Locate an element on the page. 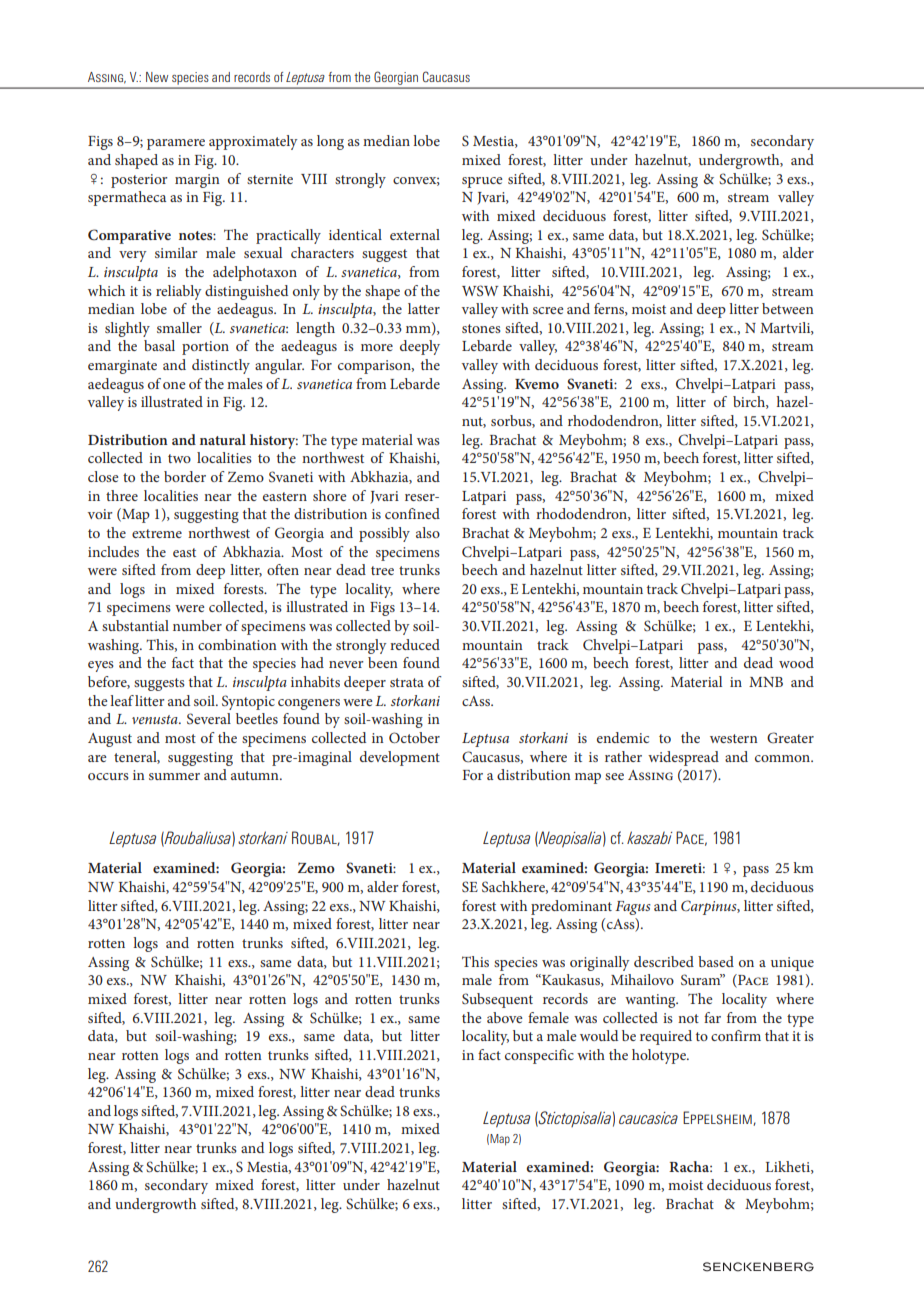 This page has width=924, height=1308. natural is located at coordinates (223, 439).
